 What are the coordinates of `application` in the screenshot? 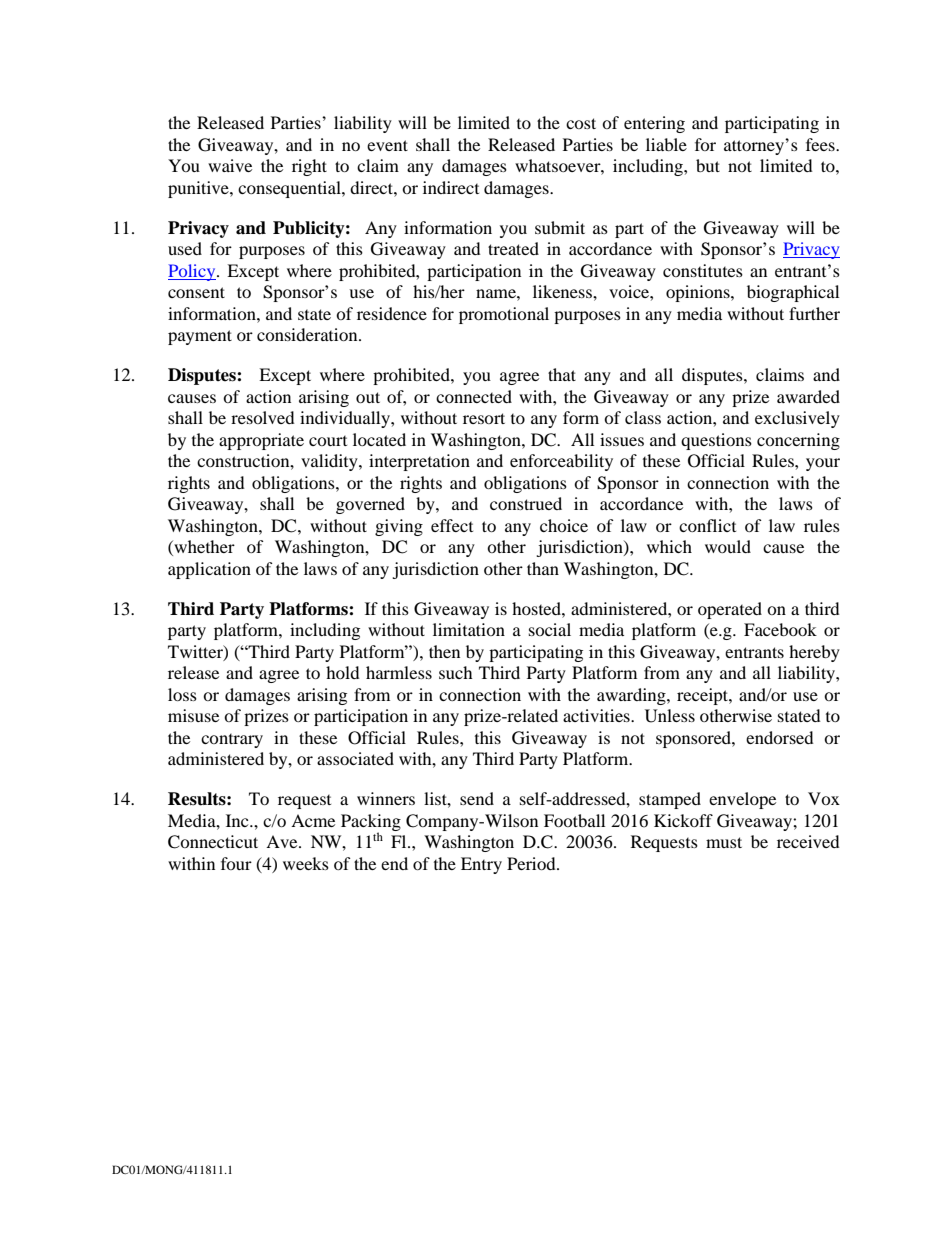 It's located at (209, 570).
